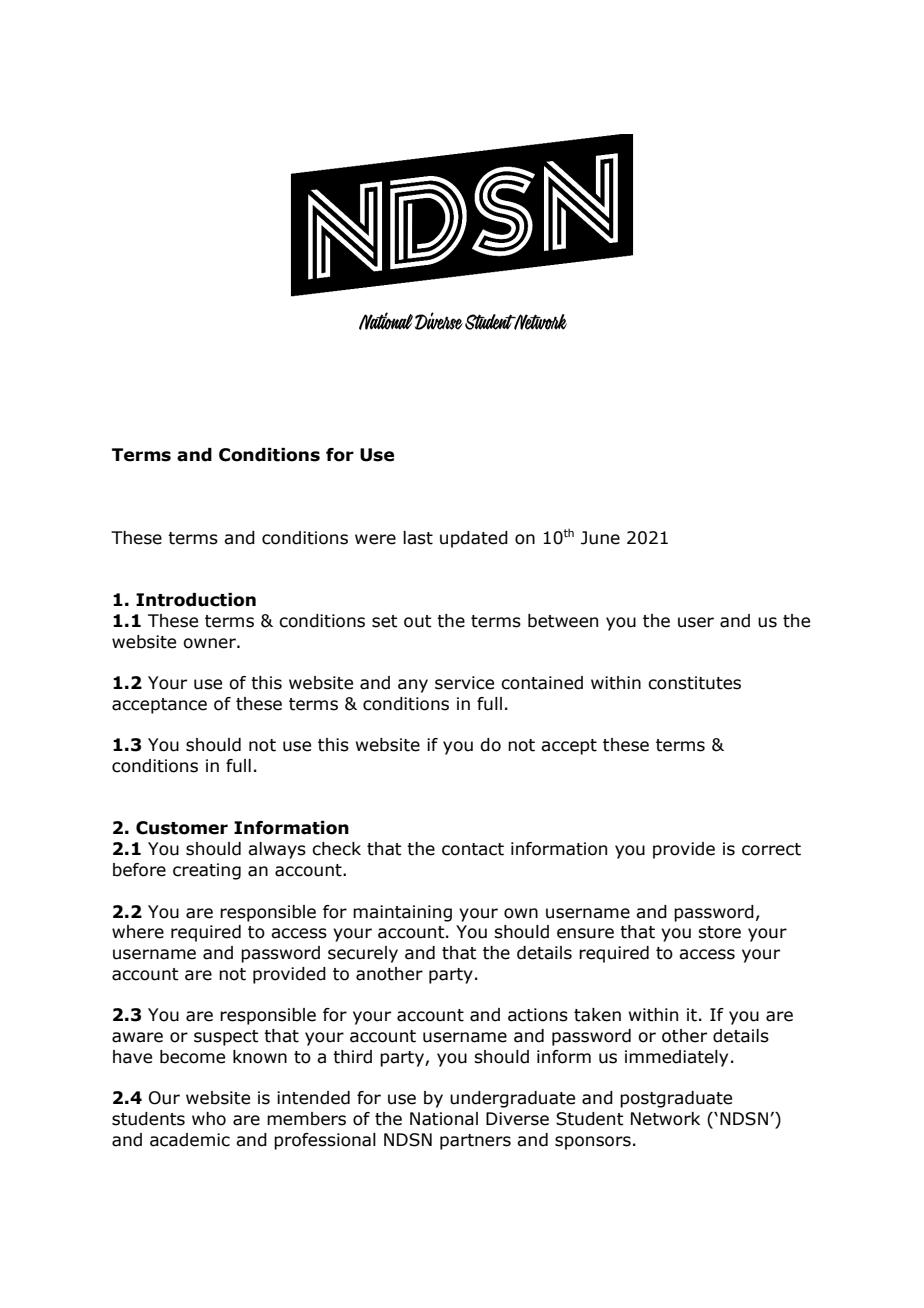 This screenshot has height=1308, width=924. Describe the element at coordinates (665, 1119) in the screenshot. I see `Network` at that location.
